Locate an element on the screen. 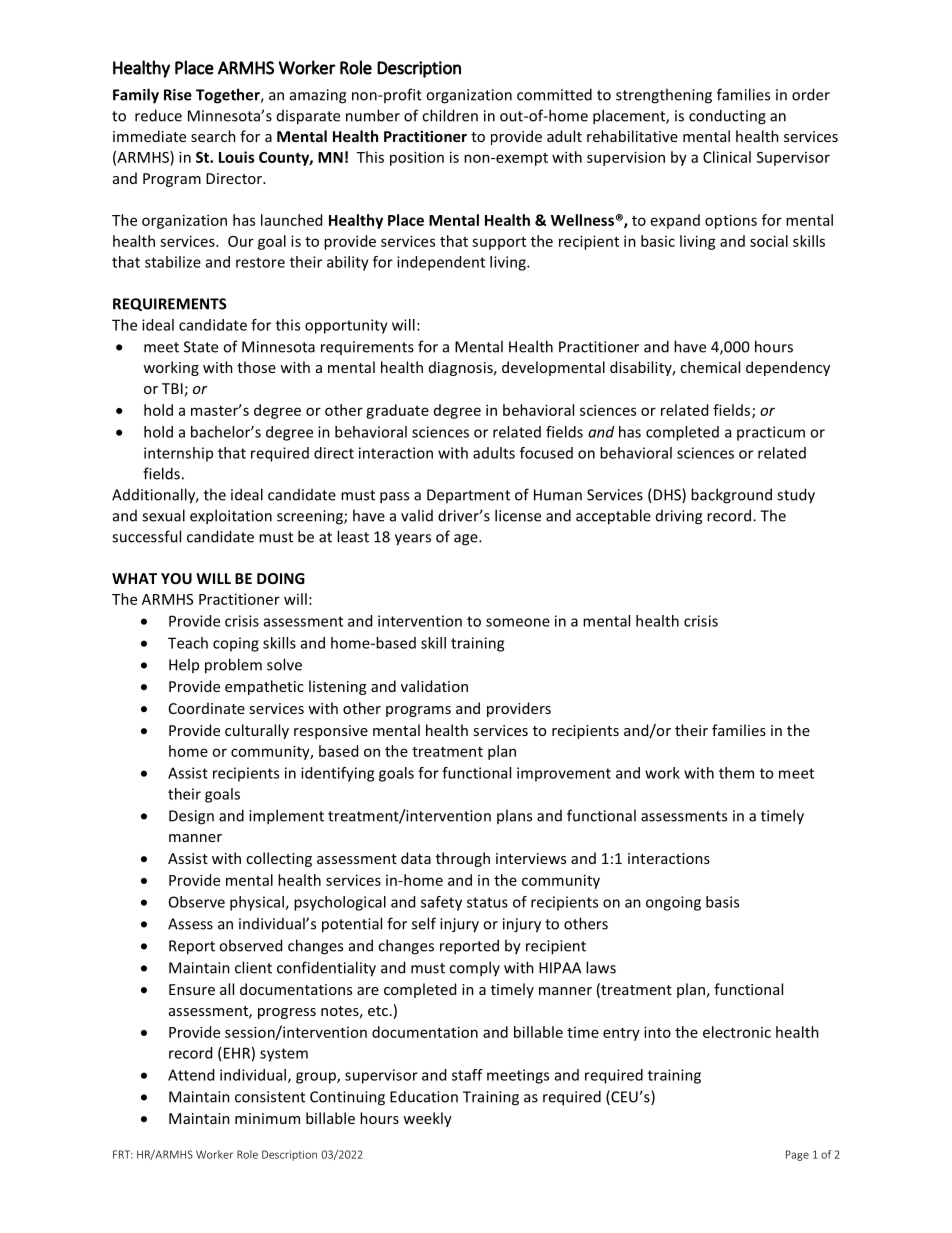 The image size is (952, 1233). conducting is located at coordinates (727, 117).
